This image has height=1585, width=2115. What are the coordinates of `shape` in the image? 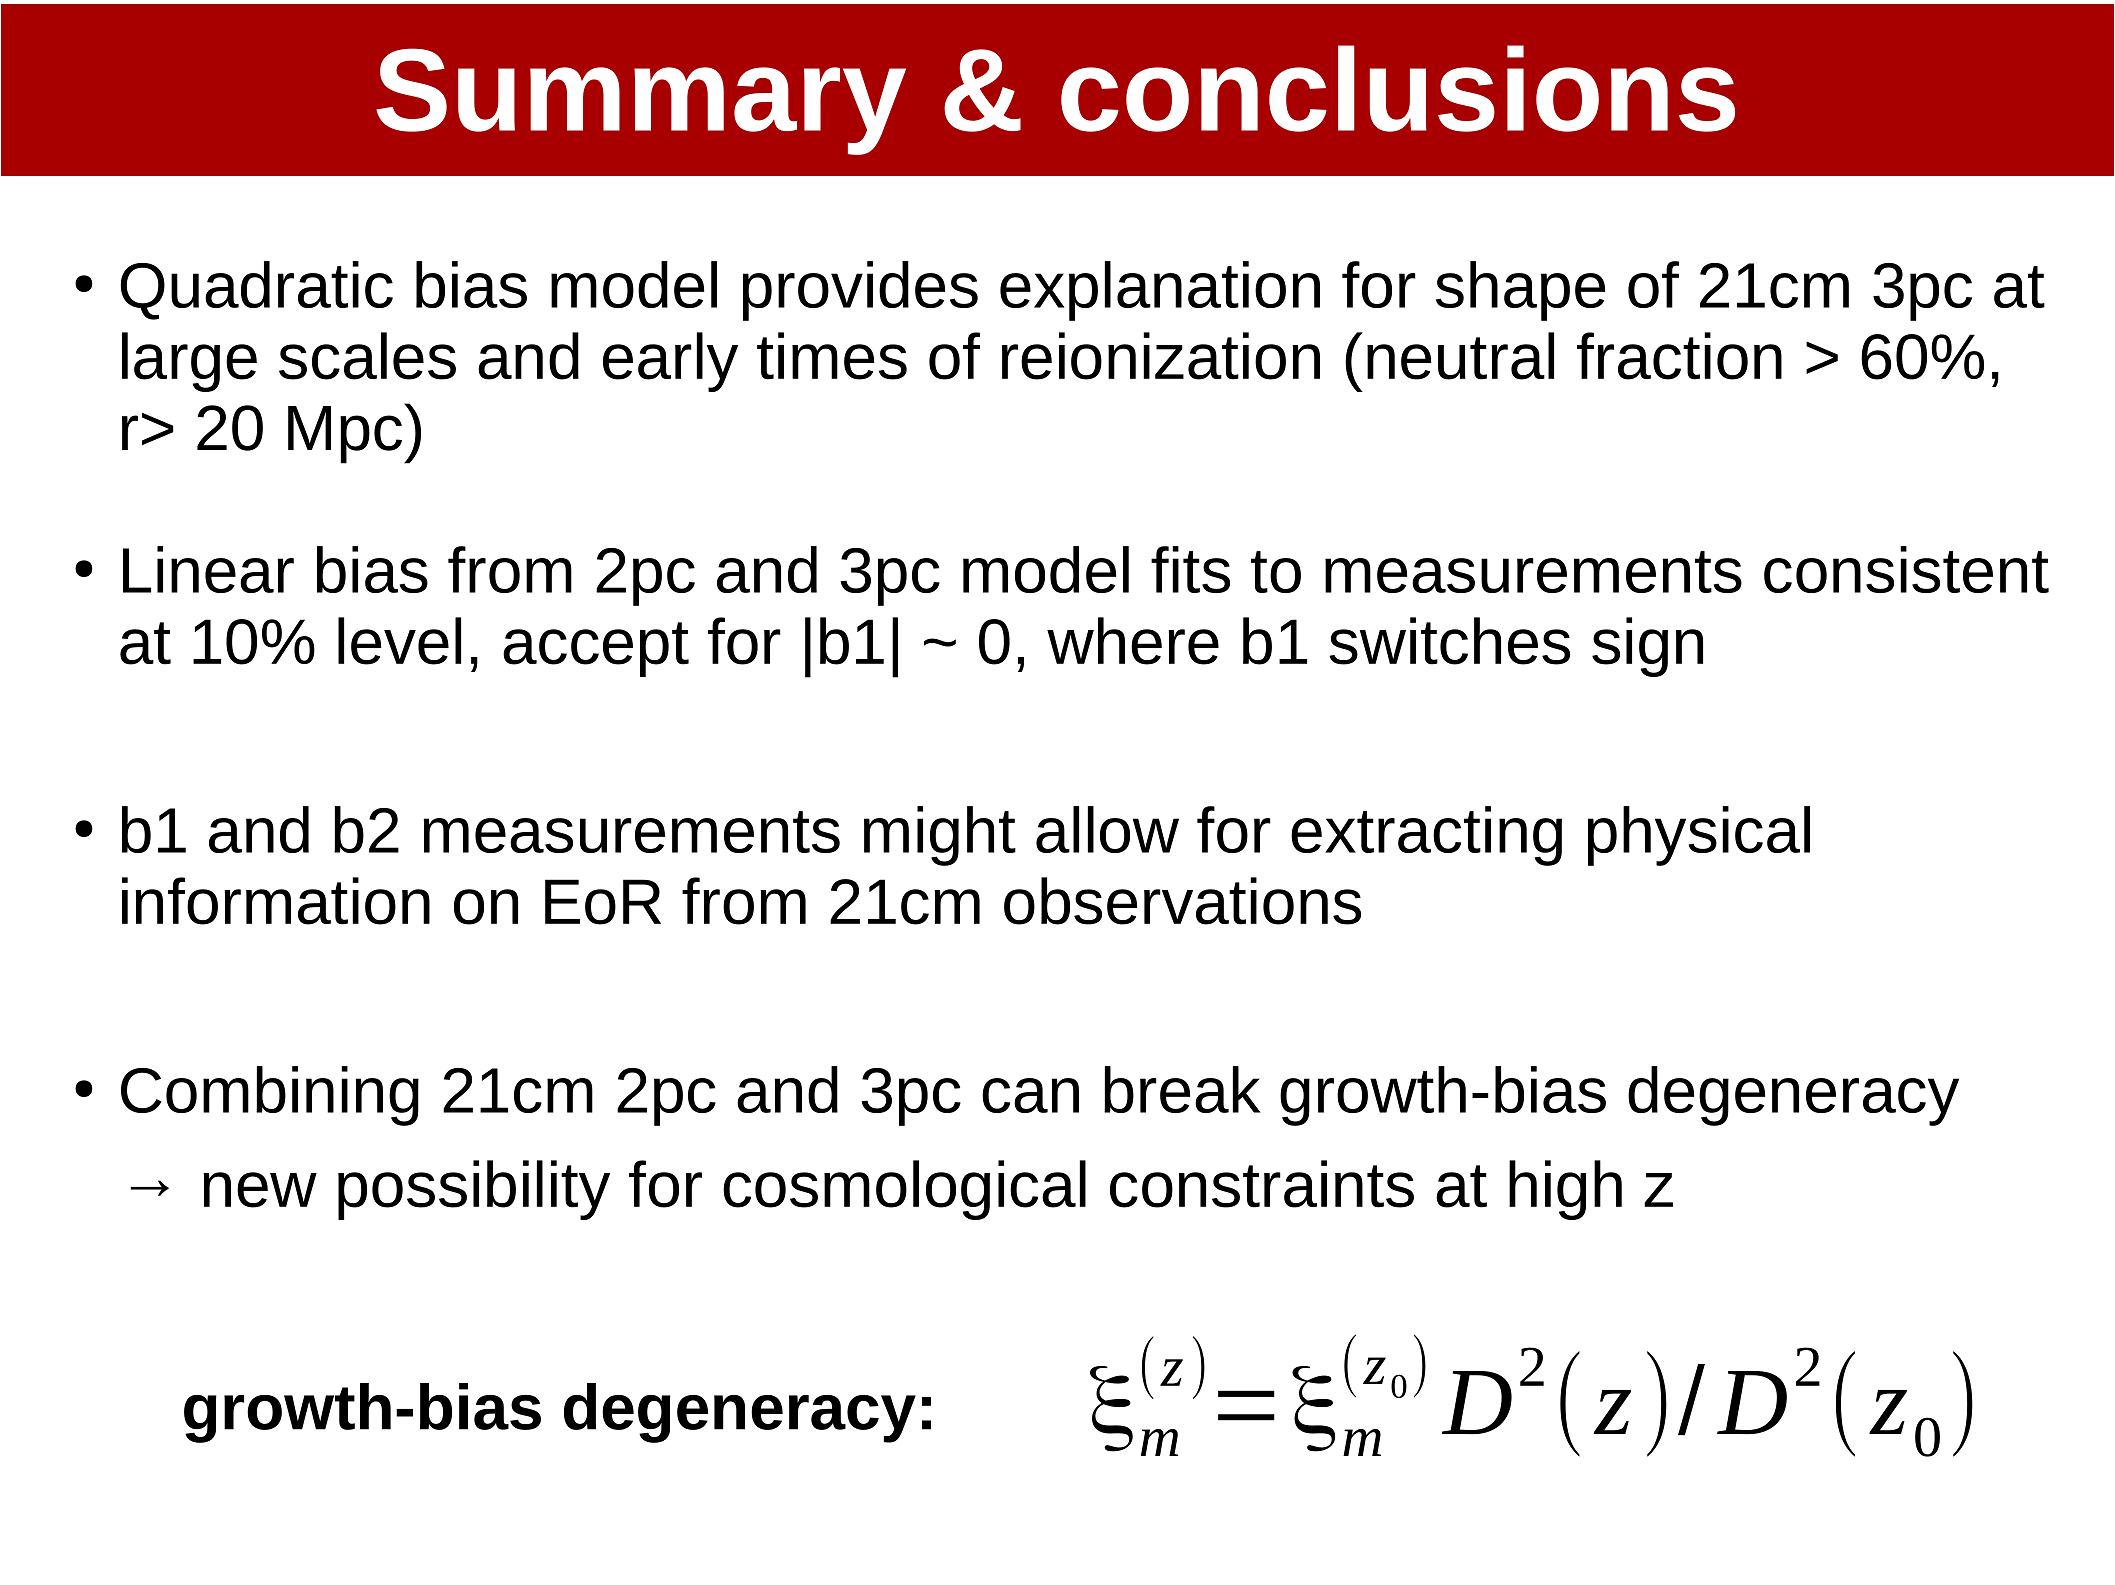 It's located at (1520, 291).
